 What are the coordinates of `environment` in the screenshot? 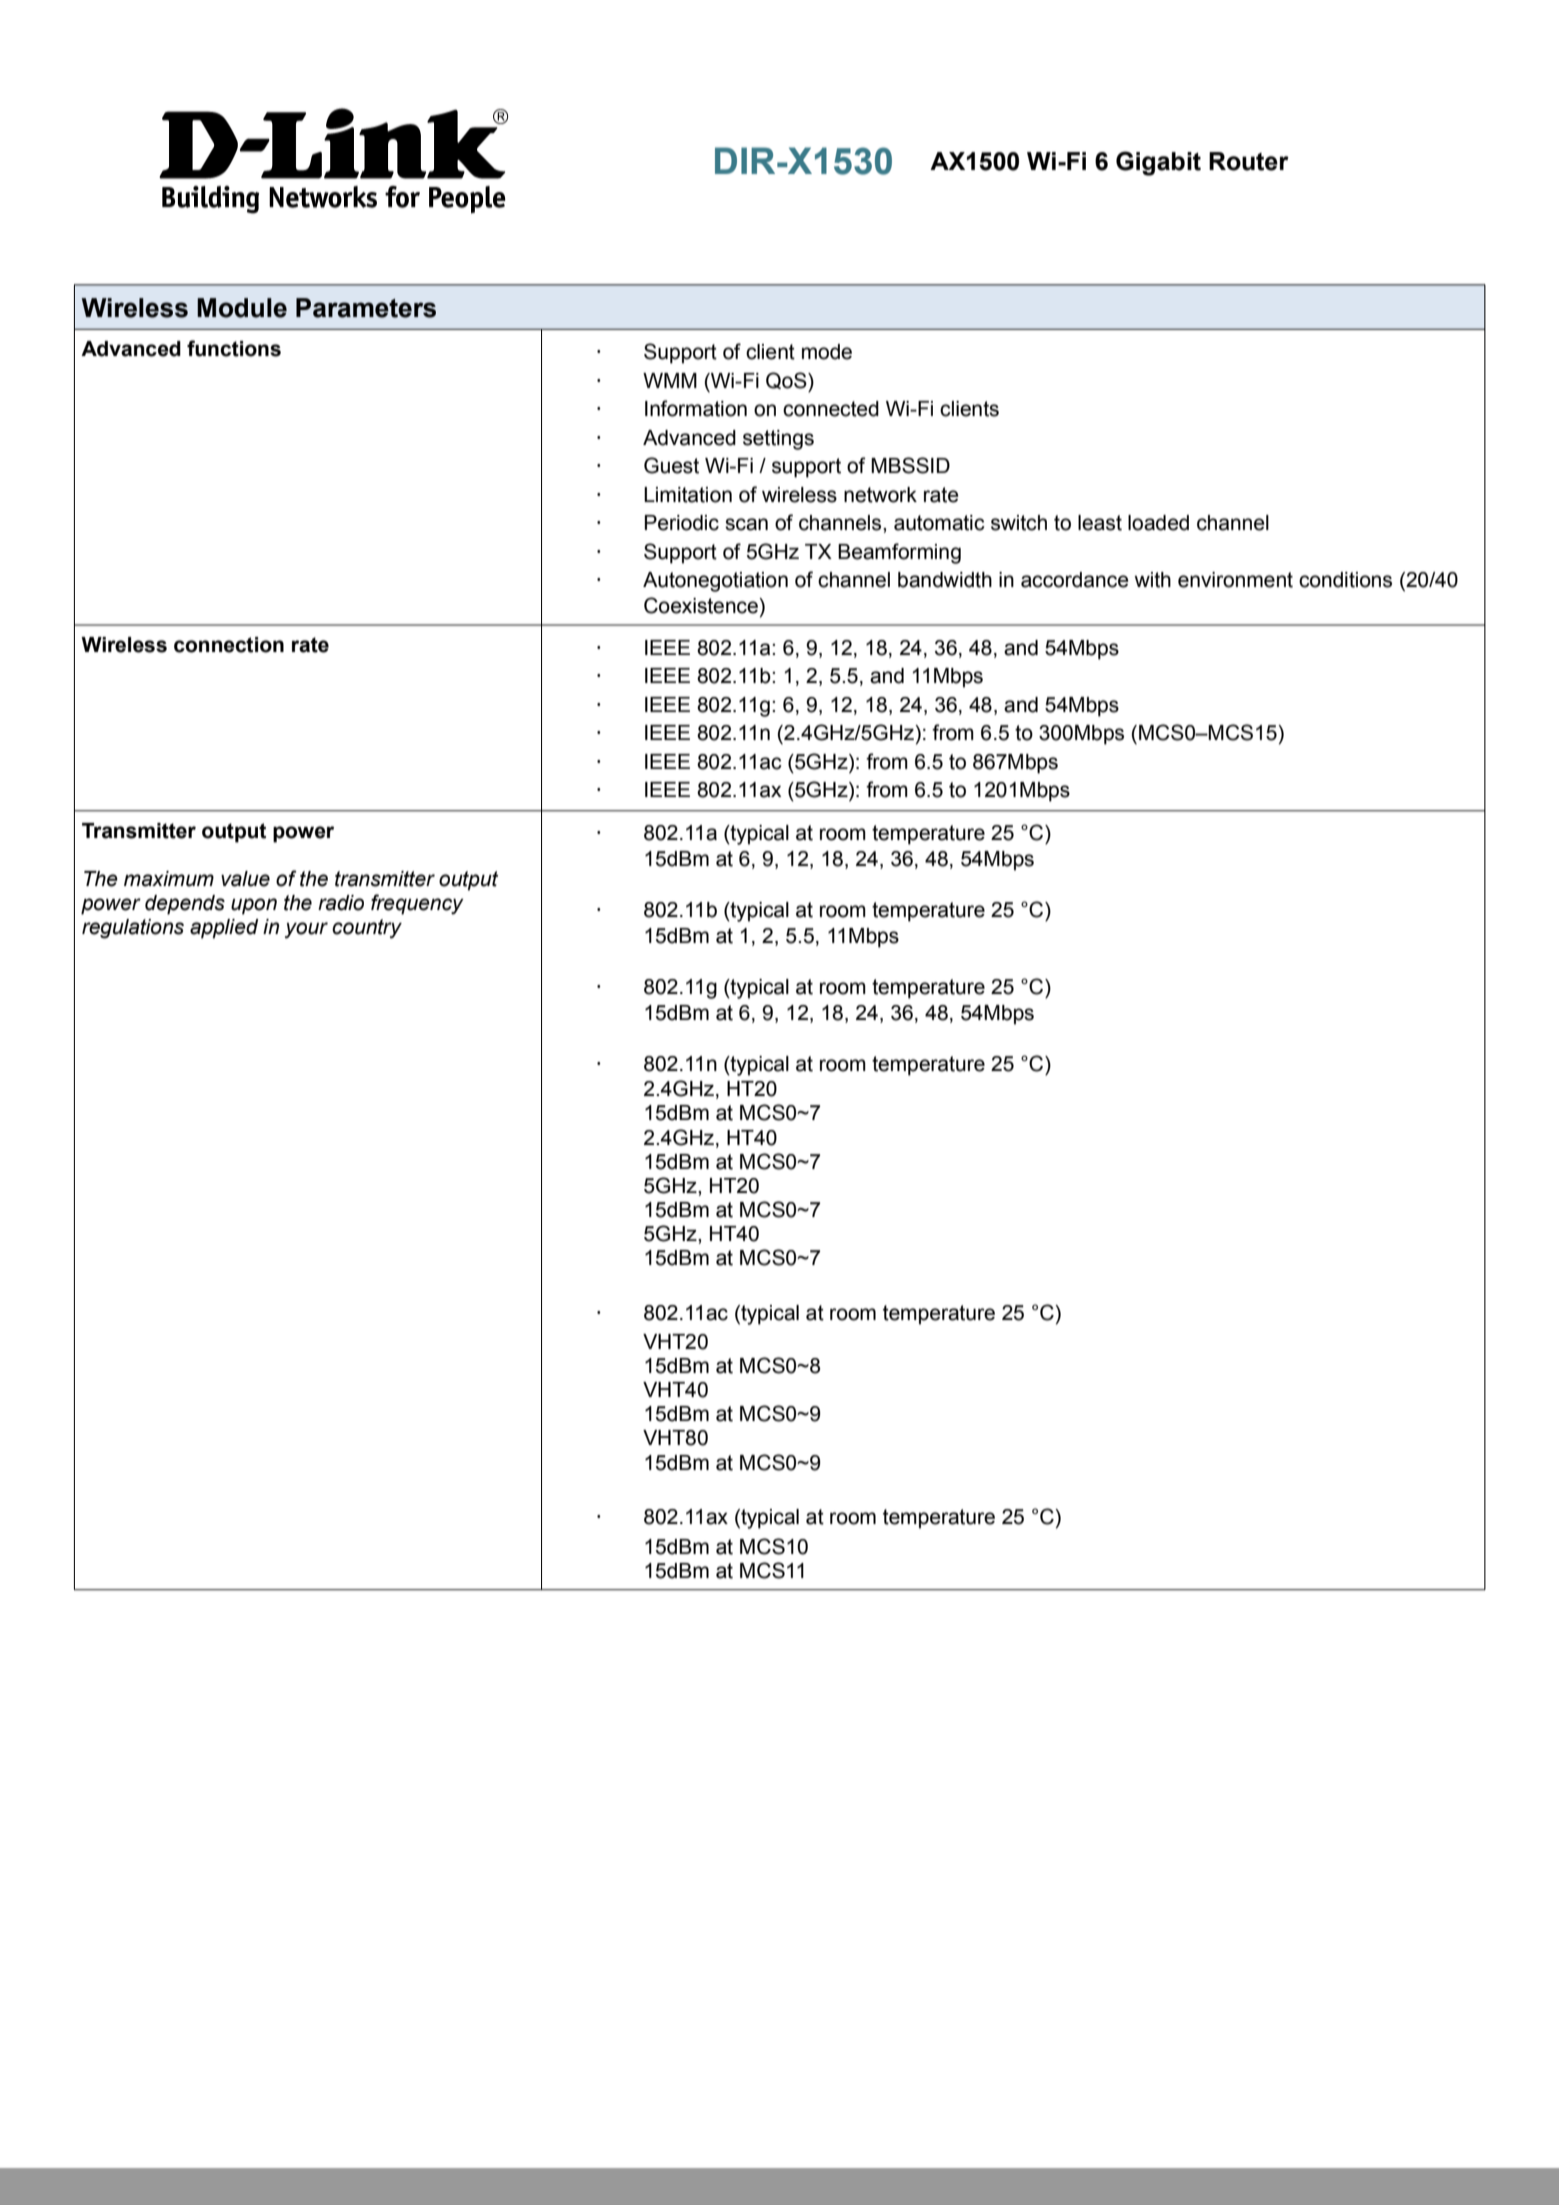 It's located at (1235, 580).
